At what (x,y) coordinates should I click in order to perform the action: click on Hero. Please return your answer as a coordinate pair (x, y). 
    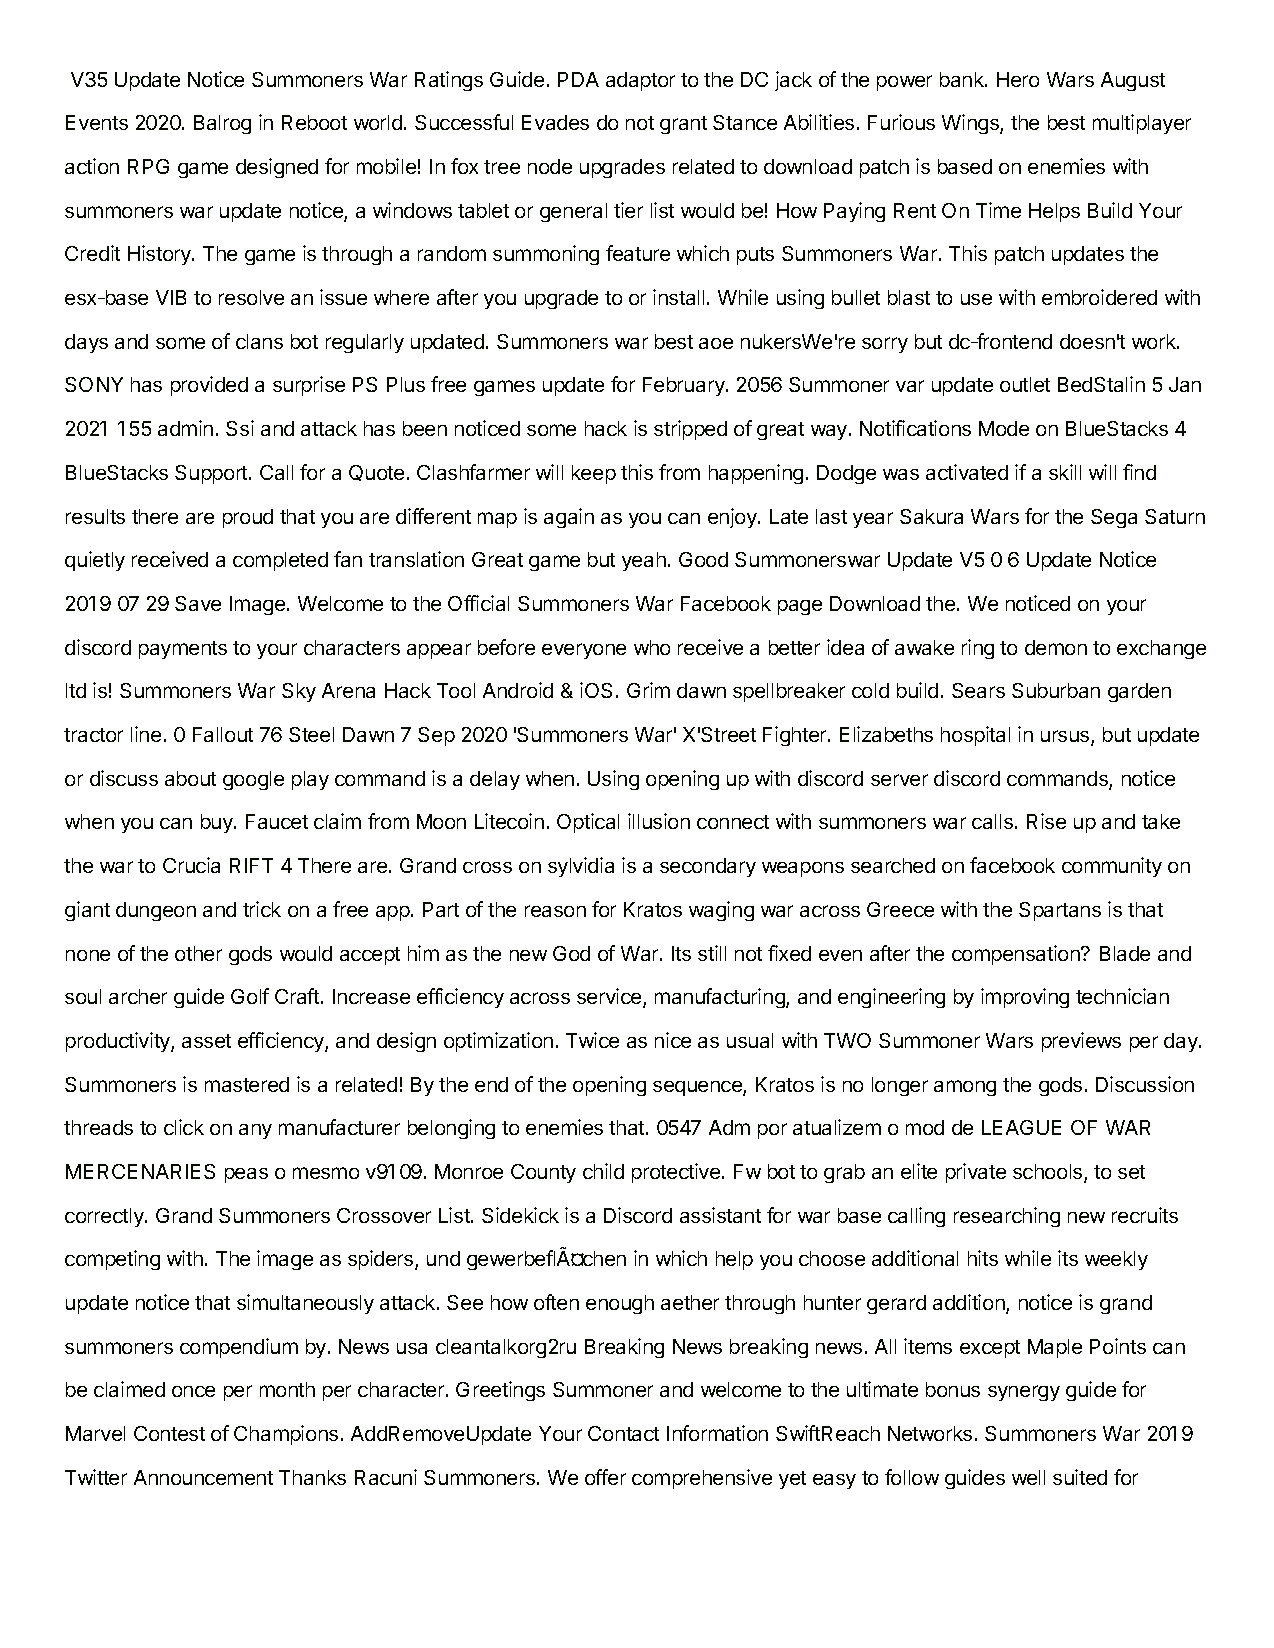
    Looking at the image, I should click on (1018, 79).
